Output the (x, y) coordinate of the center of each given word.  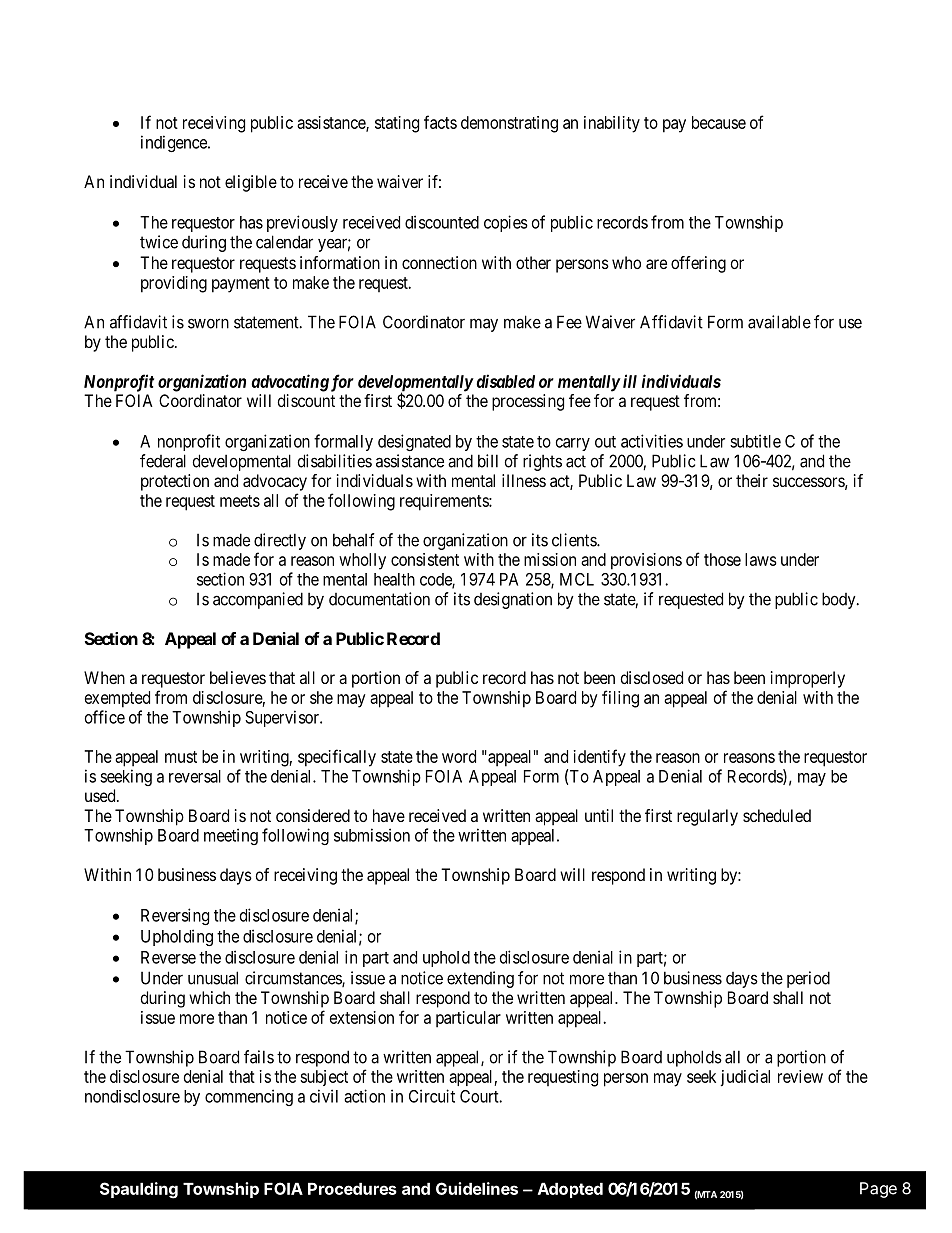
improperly (808, 679)
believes (238, 677)
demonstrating (509, 124)
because (719, 122)
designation (513, 600)
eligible (251, 183)
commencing (249, 1097)
